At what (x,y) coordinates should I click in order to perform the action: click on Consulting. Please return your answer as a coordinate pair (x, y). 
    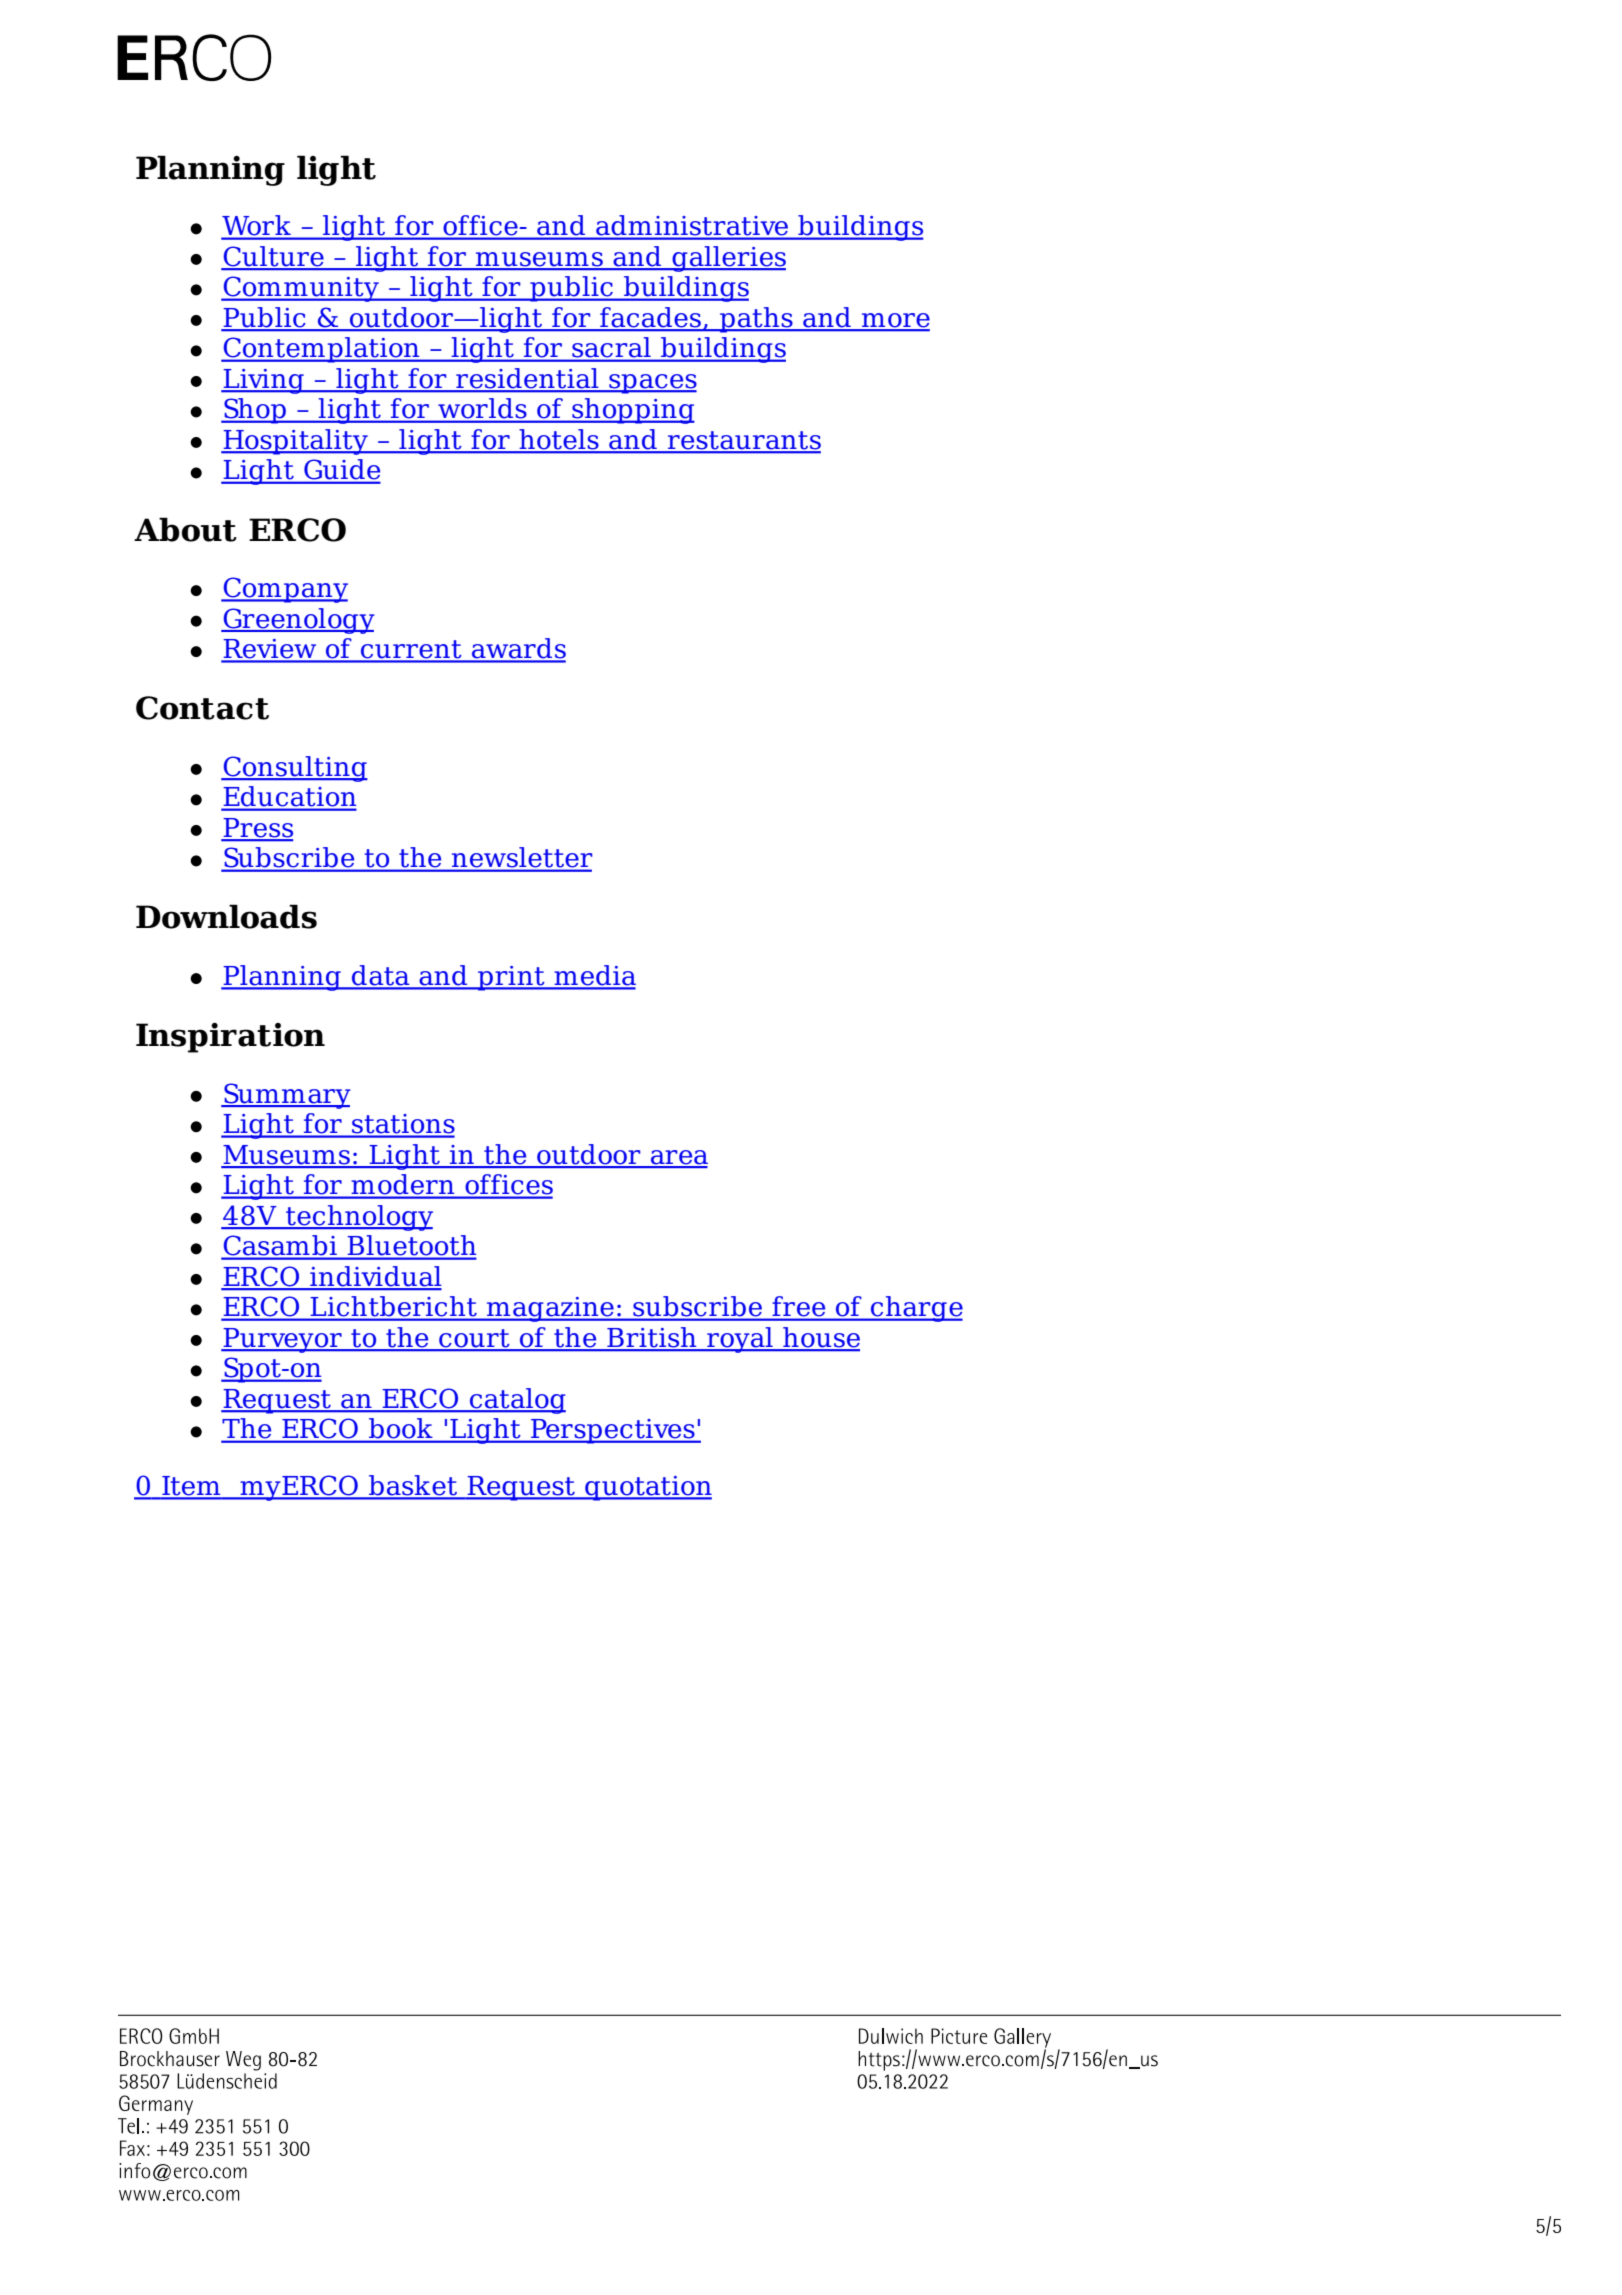
    Looking at the image, I should click on (294, 769).
